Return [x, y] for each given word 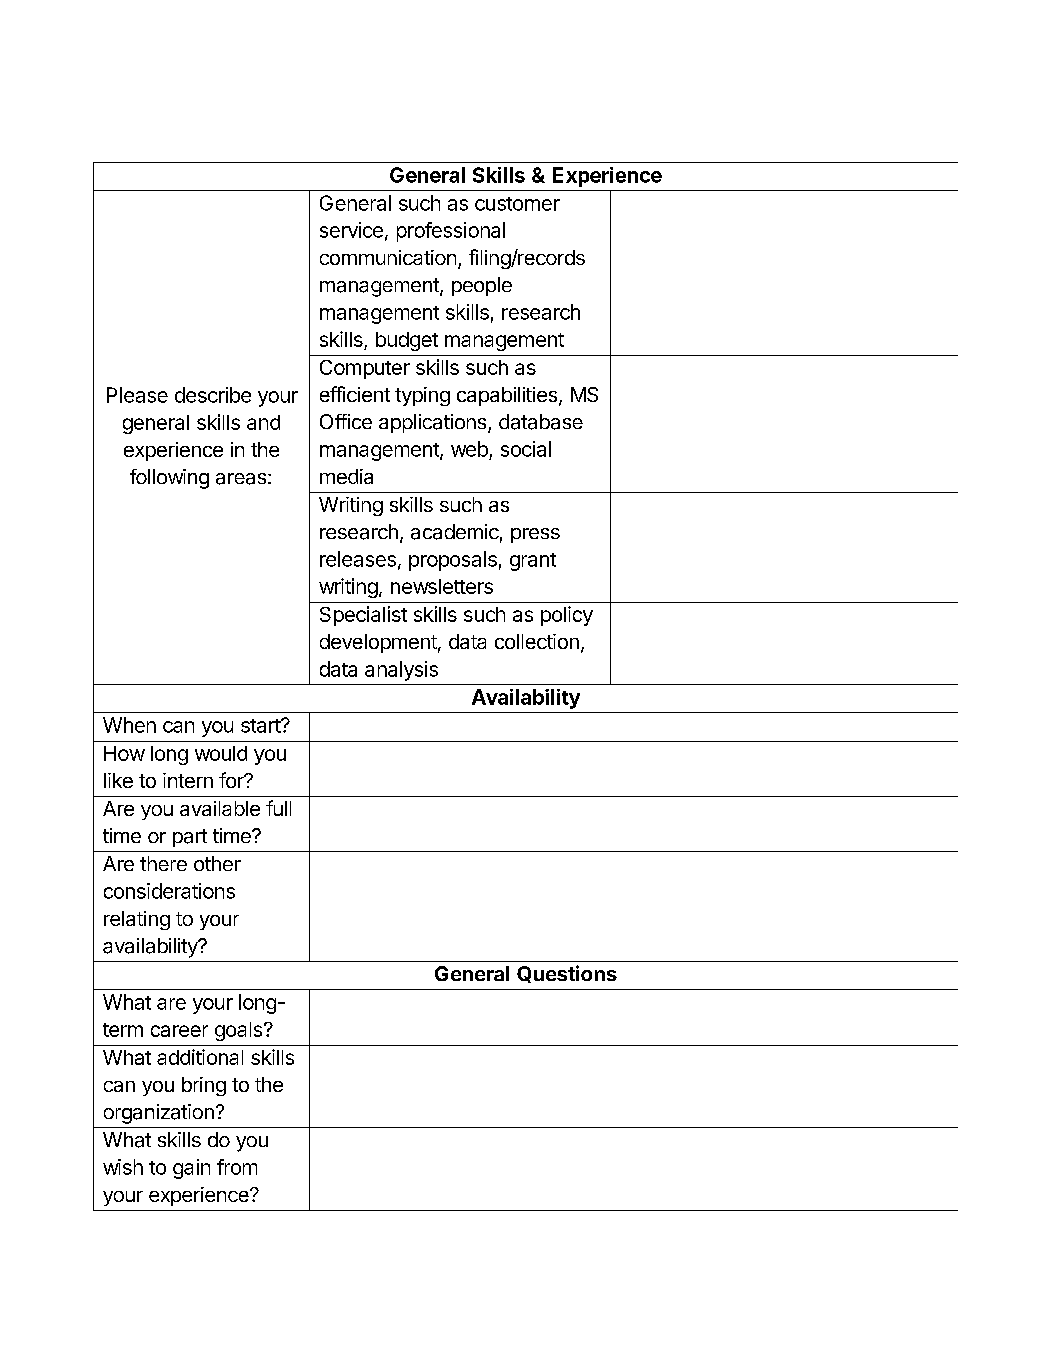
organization [159, 1114]
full [278, 808]
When [129, 725]
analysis [401, 671]
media [346, 476]
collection [537, 641]
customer [517, 204]
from [237, 1167]
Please [137, 395]
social [526, 449]
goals [240, 1031]
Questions [567, 974]
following [169, 479]
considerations [169, 891]
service [351, 230]
